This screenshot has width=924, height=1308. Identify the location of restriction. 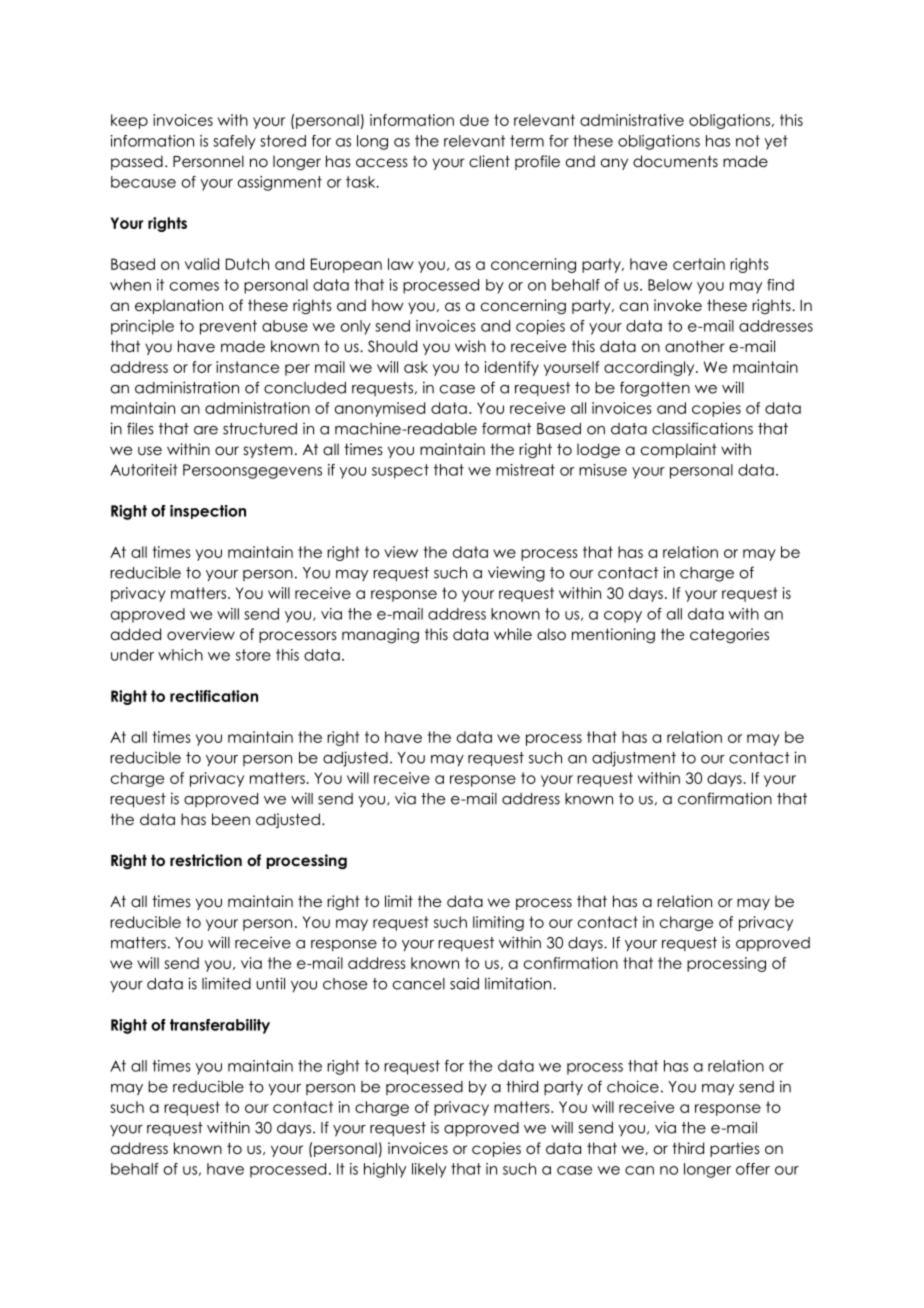
(206, 860).
